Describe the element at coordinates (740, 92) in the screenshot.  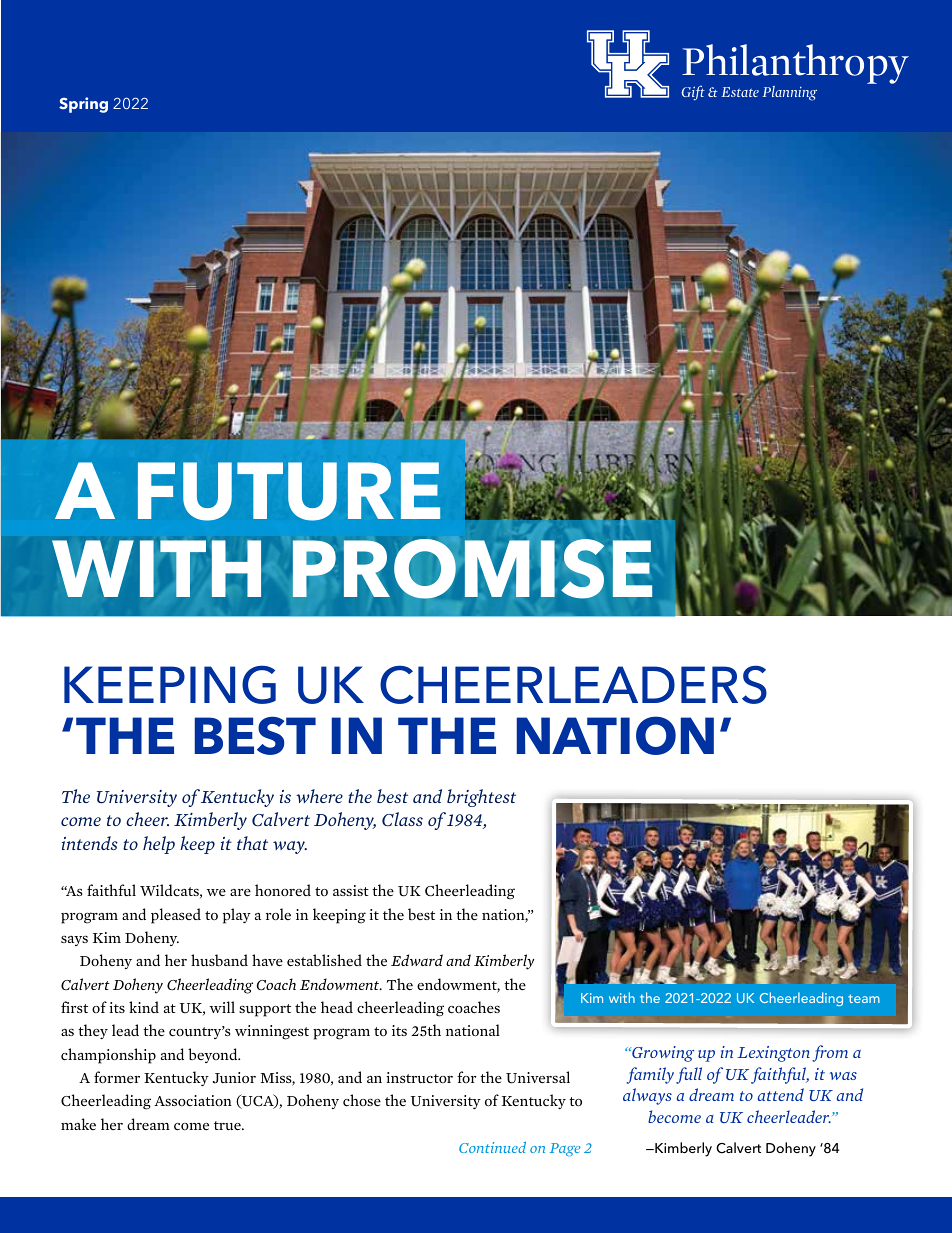
I see `Estate` at that location.
